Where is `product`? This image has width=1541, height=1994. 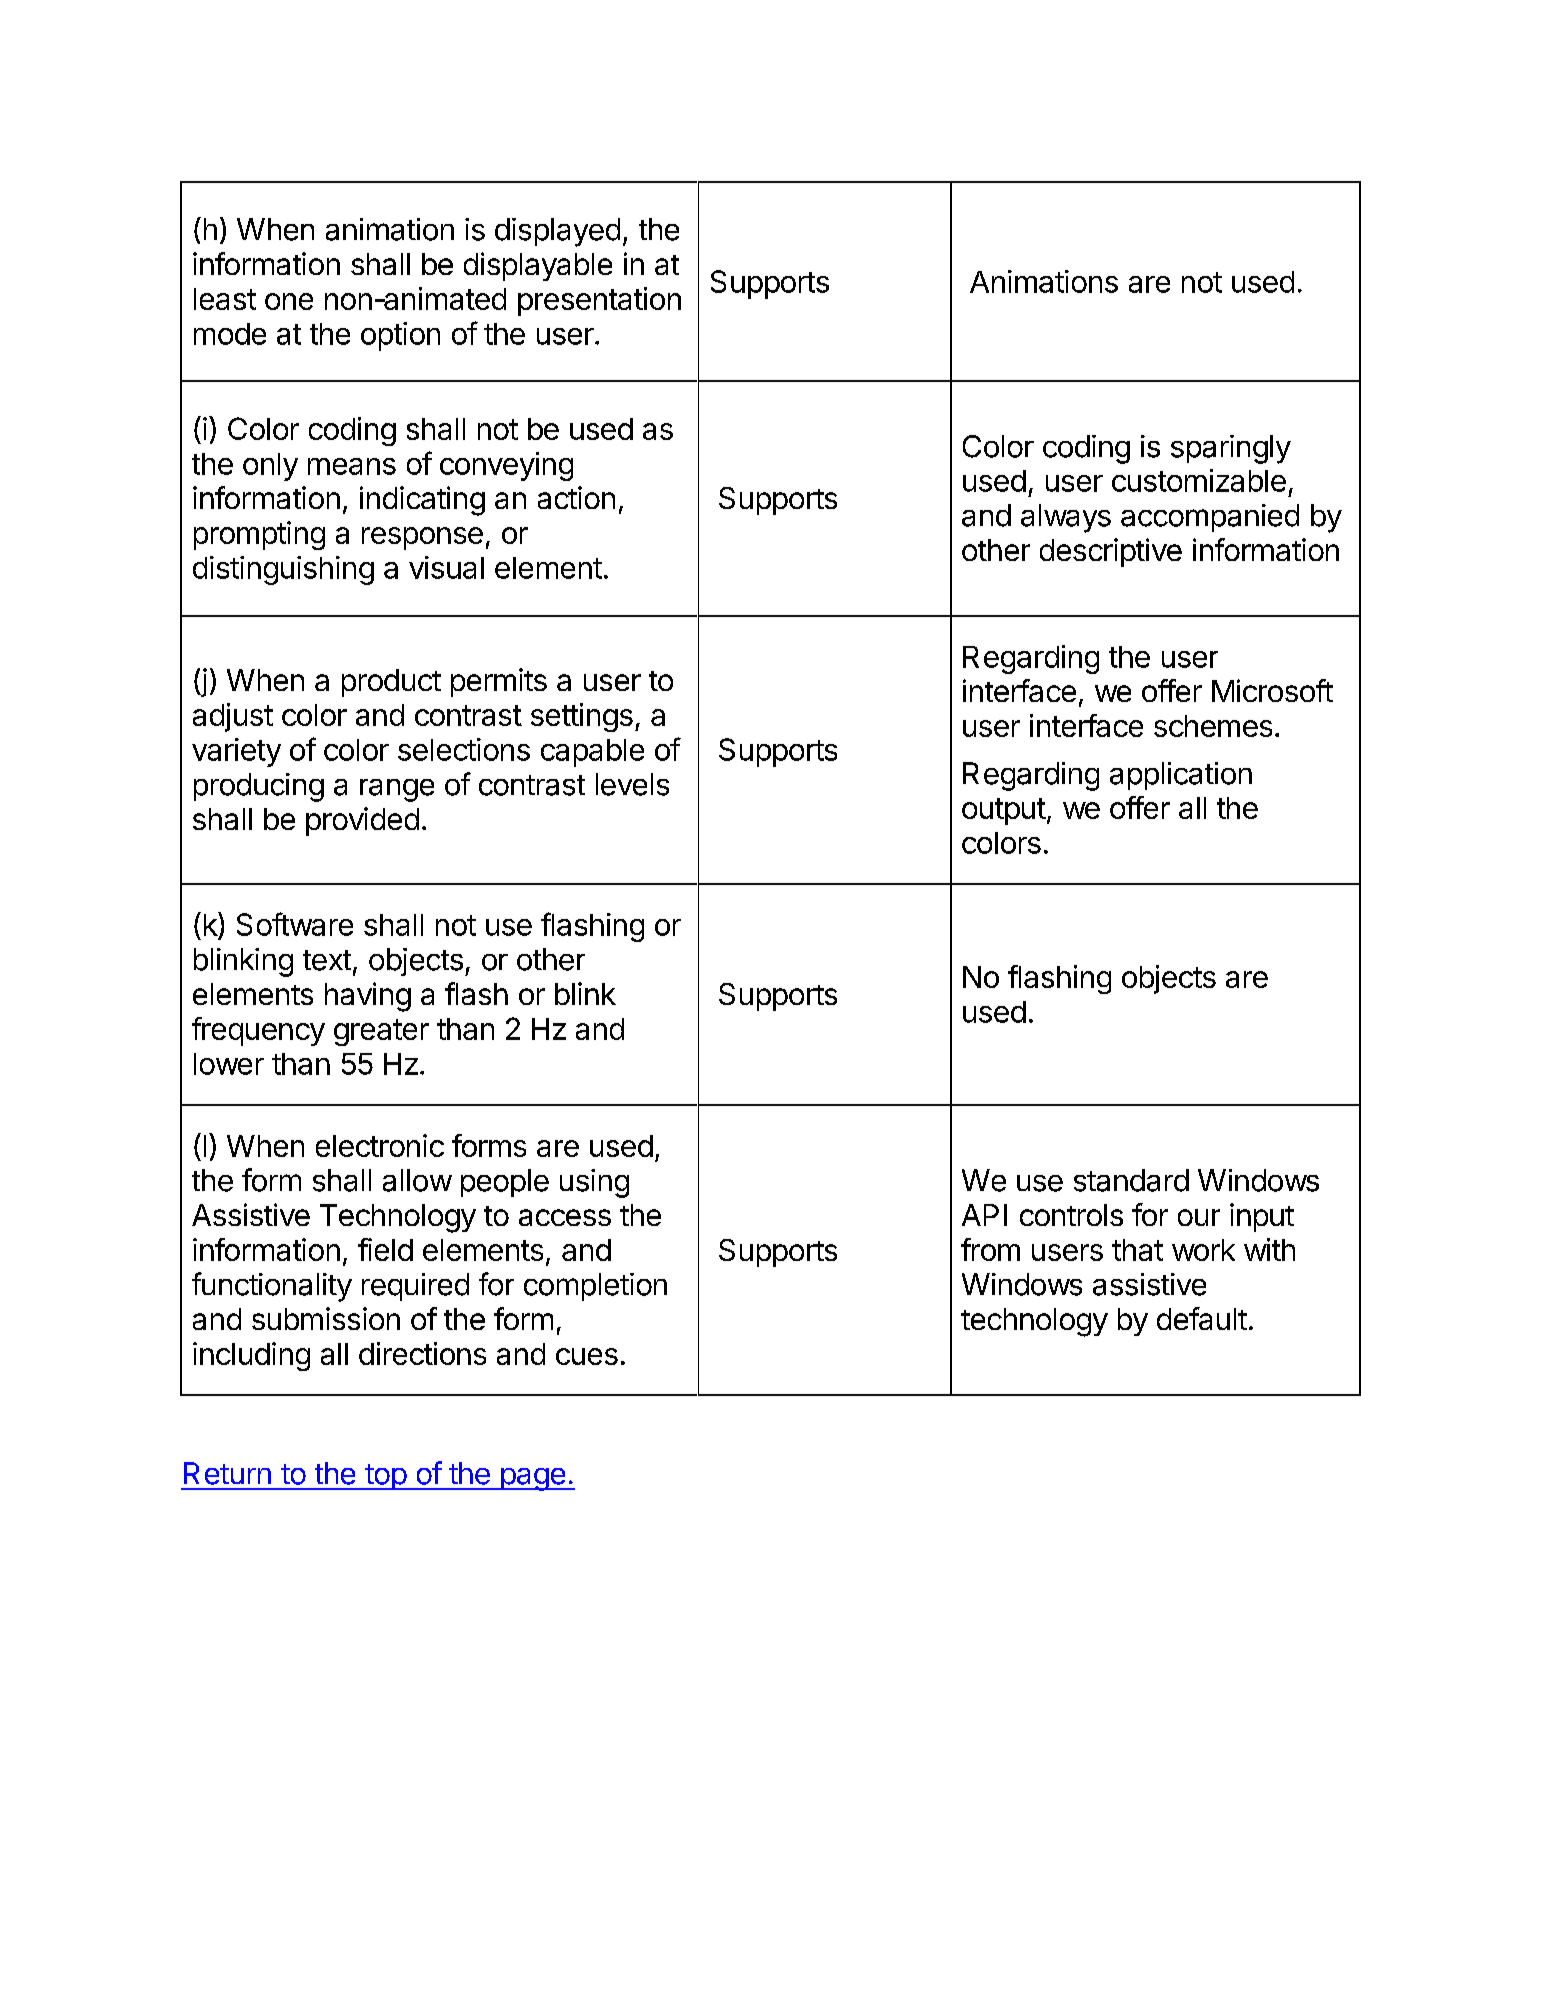 product is located at coordinates (391, 683).
